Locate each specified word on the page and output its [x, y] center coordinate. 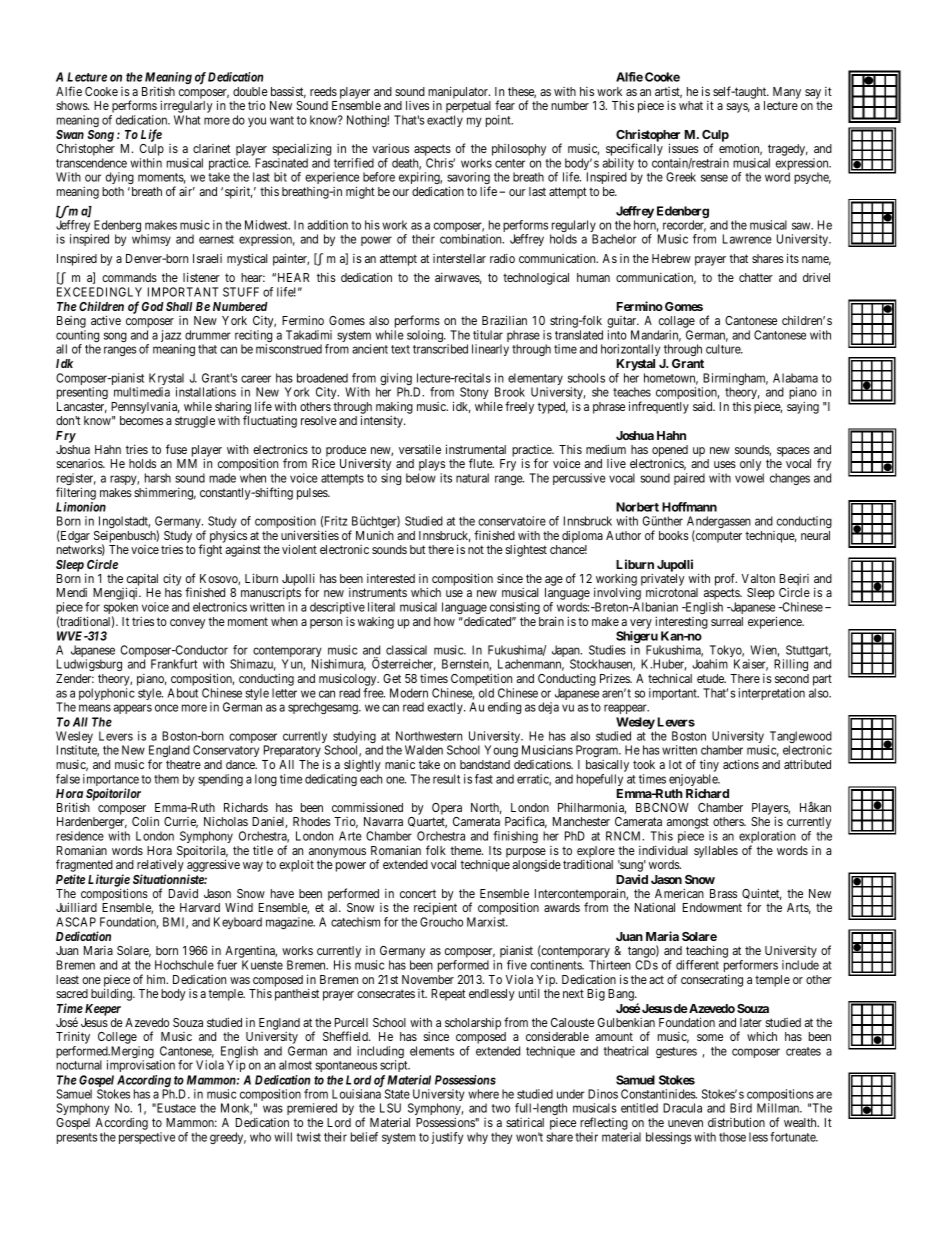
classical [406, 650]
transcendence [91, 163]
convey [187, 624]
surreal [727, 621]
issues [683, 148]
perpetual [468, 107]
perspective [147, 1138]
